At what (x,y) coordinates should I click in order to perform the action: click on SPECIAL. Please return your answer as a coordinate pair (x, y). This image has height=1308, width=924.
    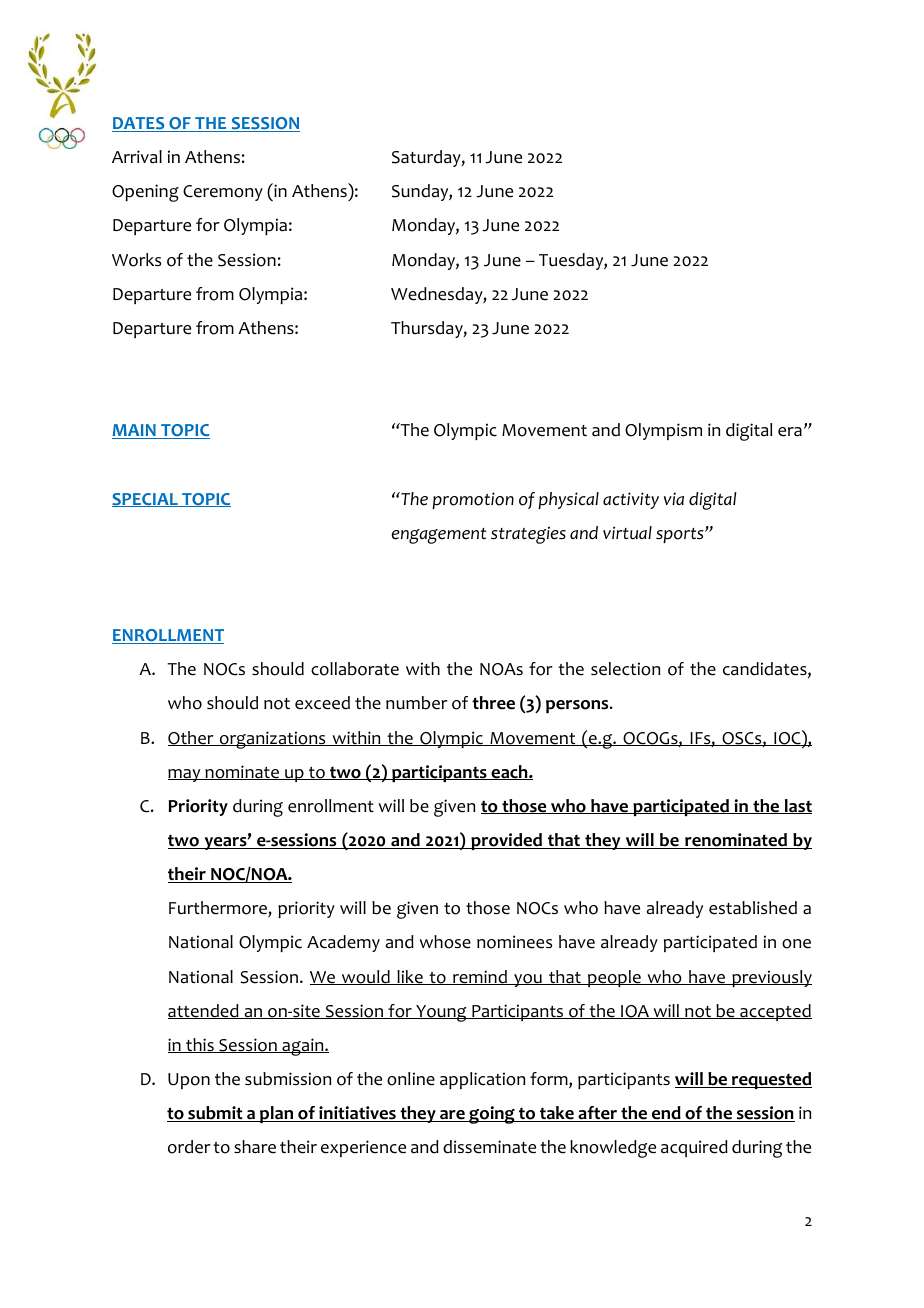
    Looking at the image, I should click on (146, 500).
